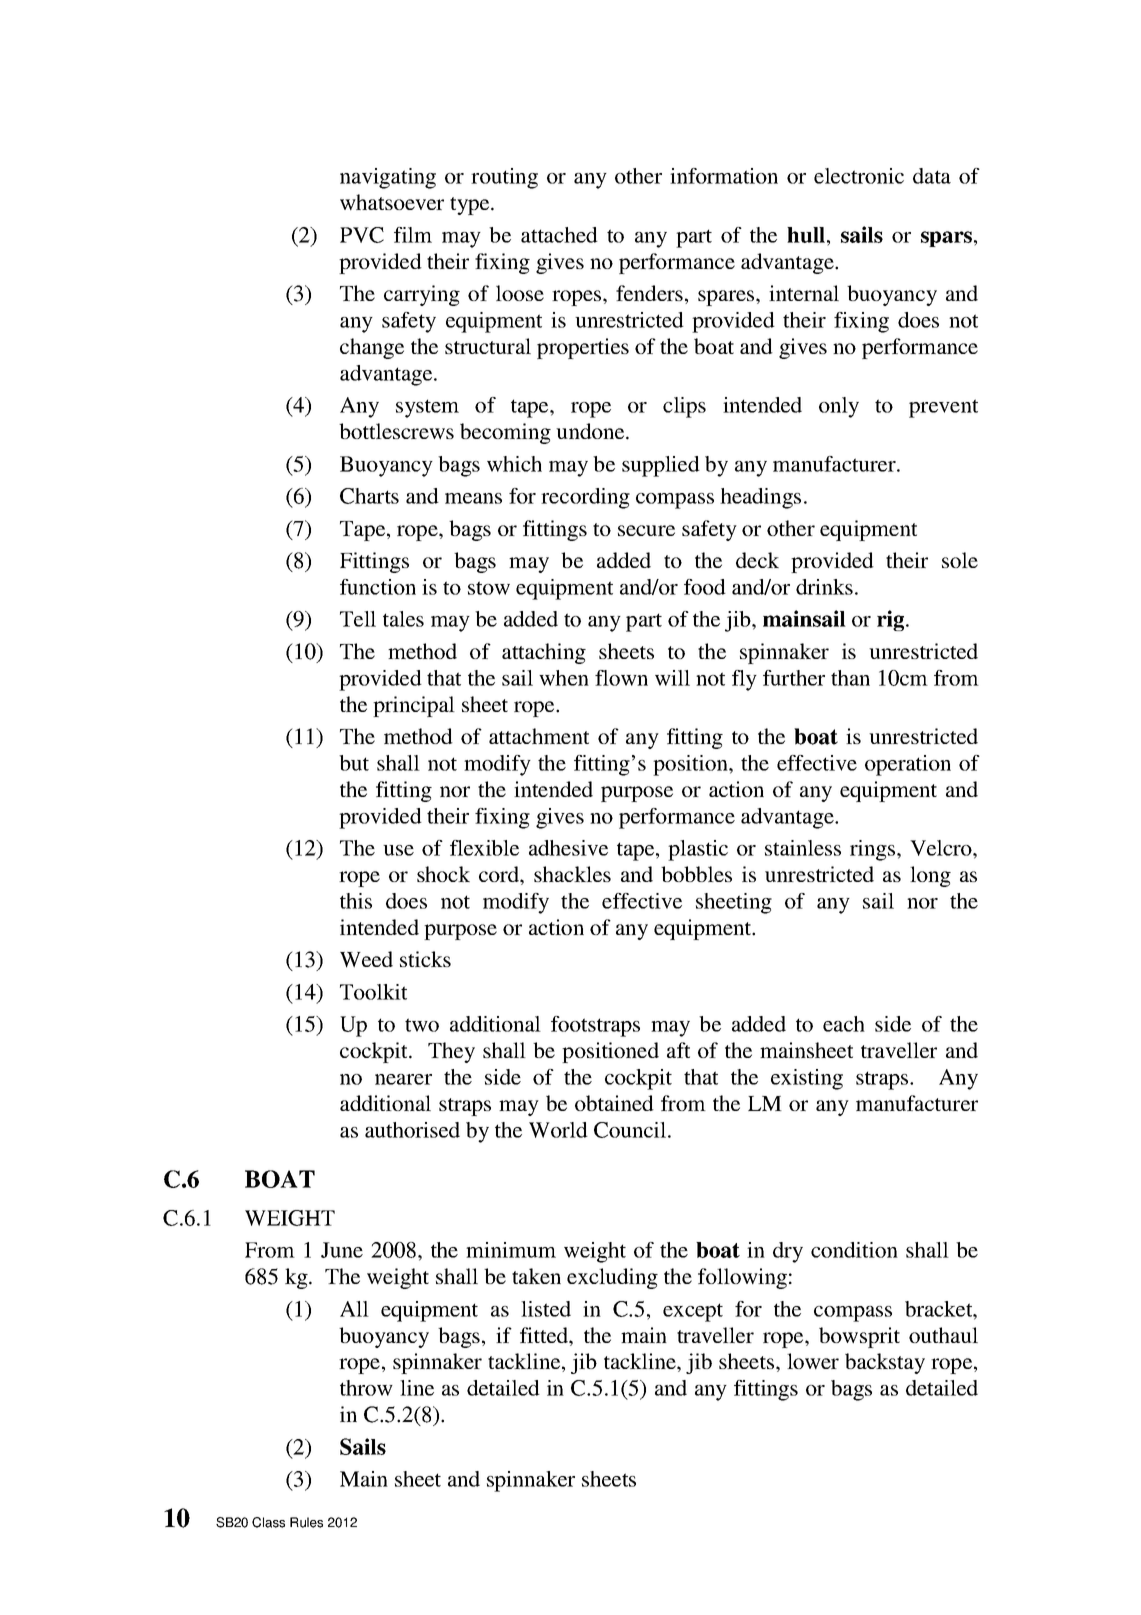 The width and height of the screenshot is (1141, 1615). Describe the element at coordinates (621, 678) in the screenshot. I see `flown` at that location.
